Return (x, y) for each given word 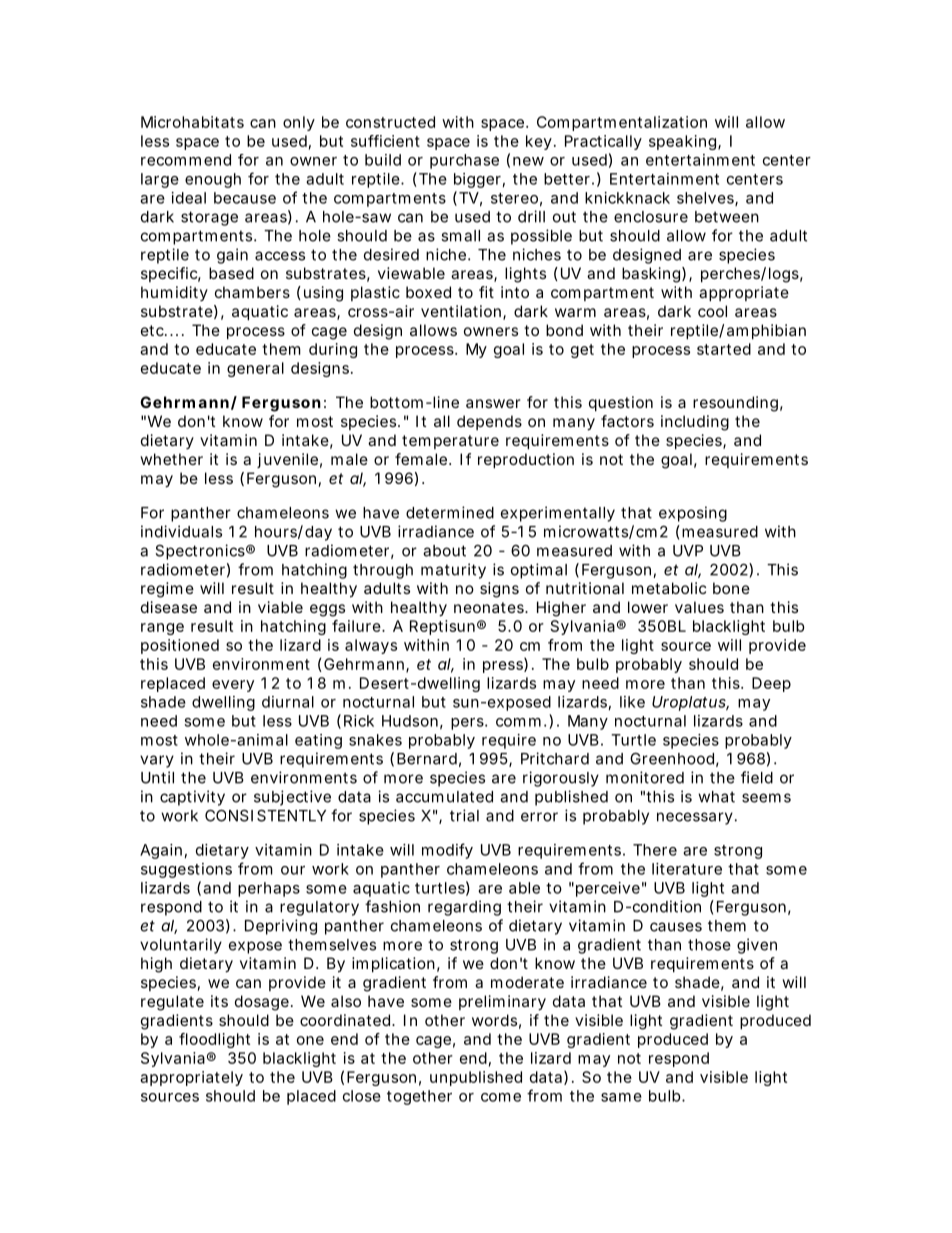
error (539, 817)
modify (447, 851)
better (567, 179)
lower (648, 607)
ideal (189, 198)
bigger (477, 180)
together (419, 1097)
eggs (327, 610)
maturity (453, 571)
